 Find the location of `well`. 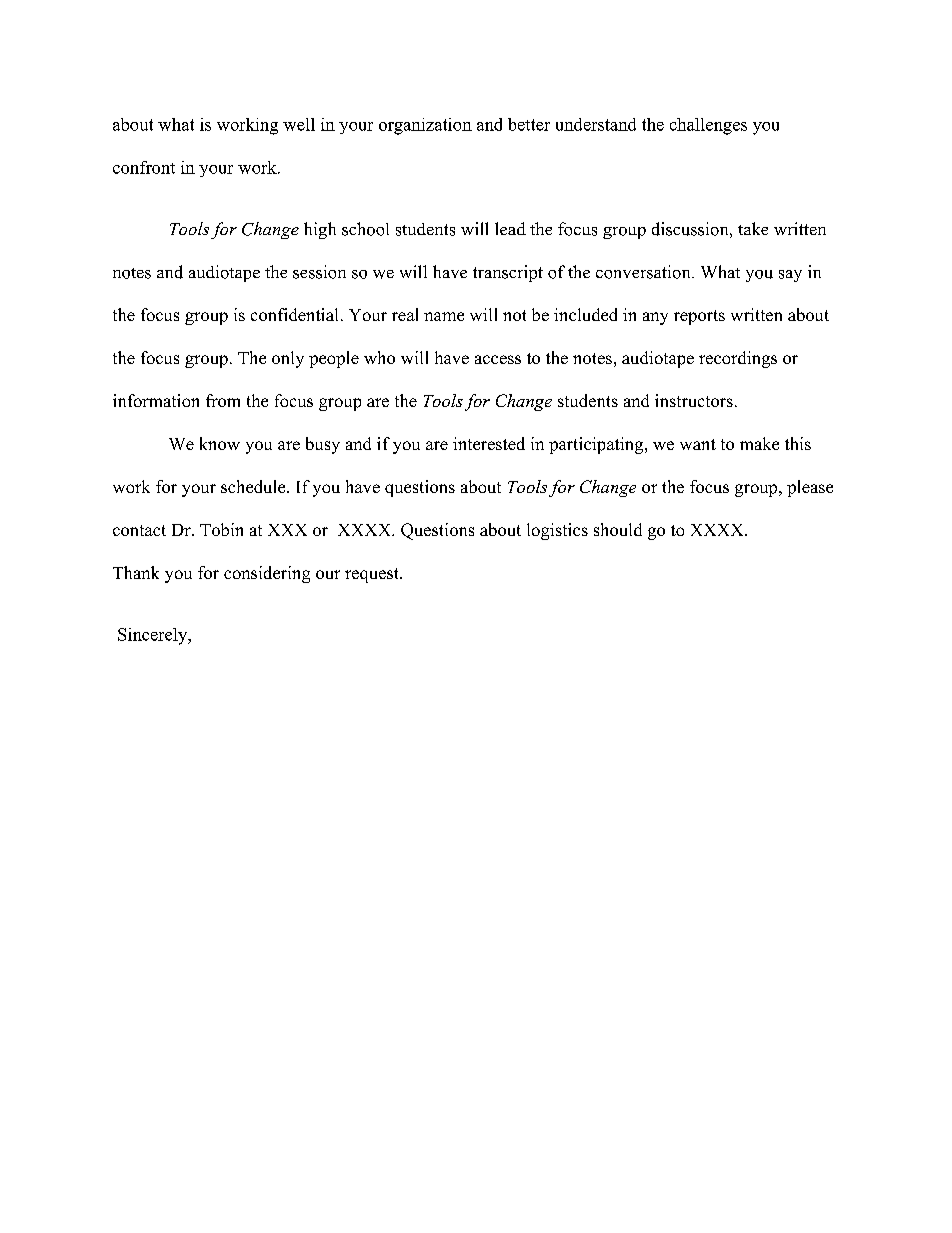

well is located at coordinates (299, 124).
